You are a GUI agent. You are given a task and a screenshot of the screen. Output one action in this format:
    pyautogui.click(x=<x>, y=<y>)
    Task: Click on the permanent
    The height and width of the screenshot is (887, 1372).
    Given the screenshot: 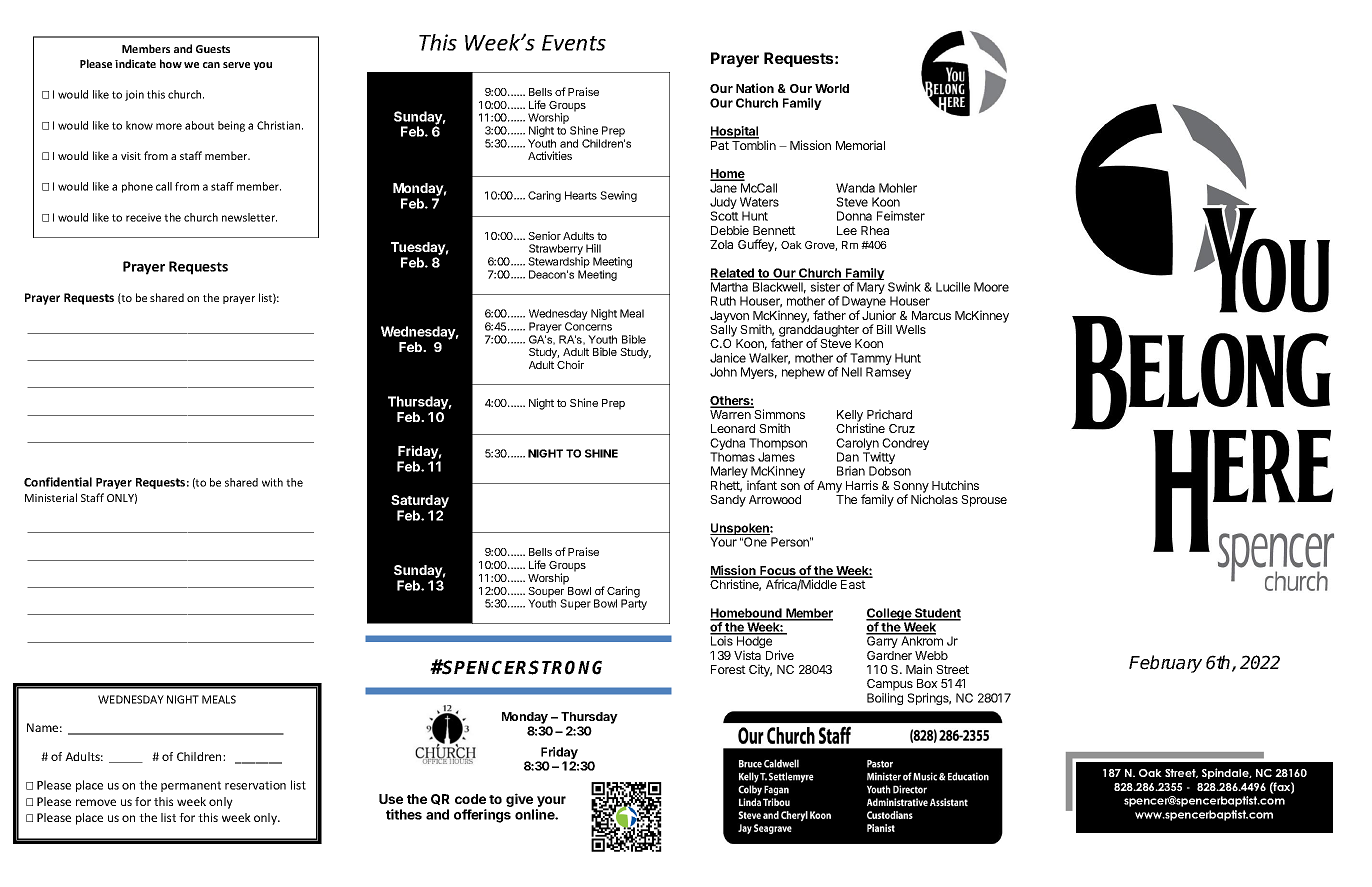 What is the action you would take?
    pyautogui.click(x=191, y=786)
